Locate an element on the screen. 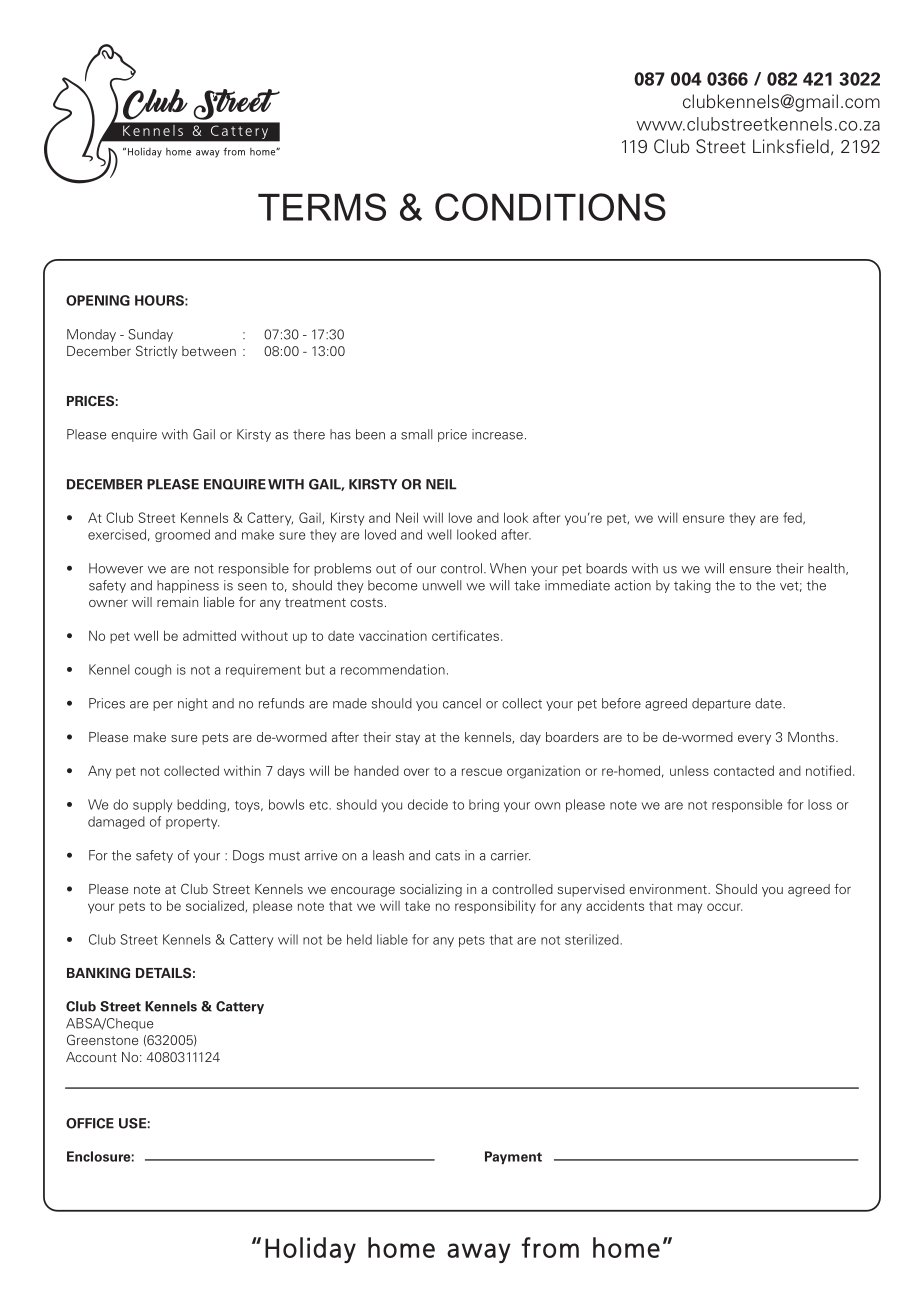 The height and width of the screenshot is (1308, 924). When is located at coordinates (508, 568).
